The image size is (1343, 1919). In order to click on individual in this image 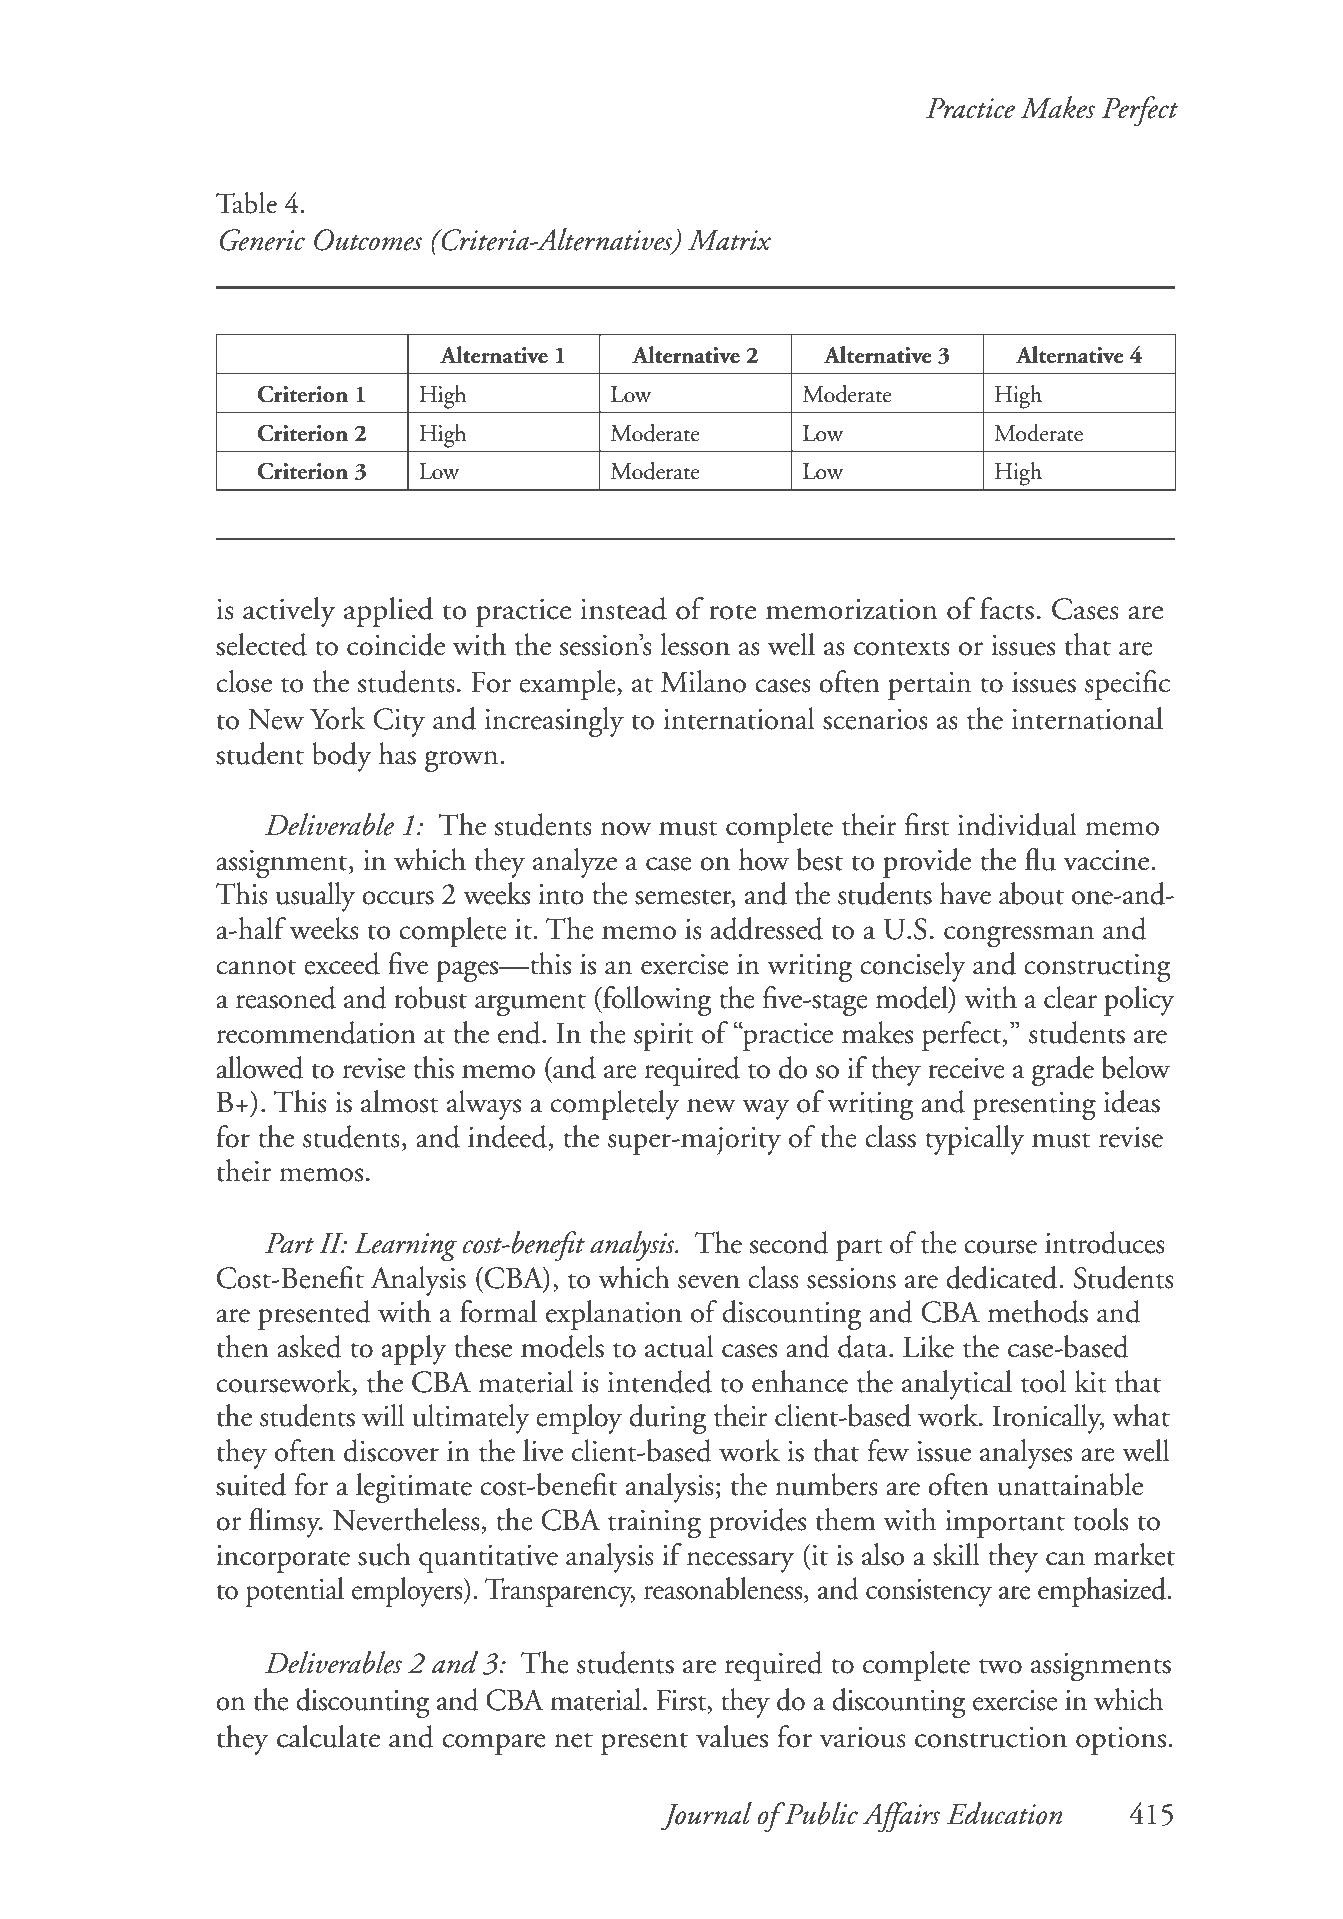, I will do `click(1017, 824)`.
